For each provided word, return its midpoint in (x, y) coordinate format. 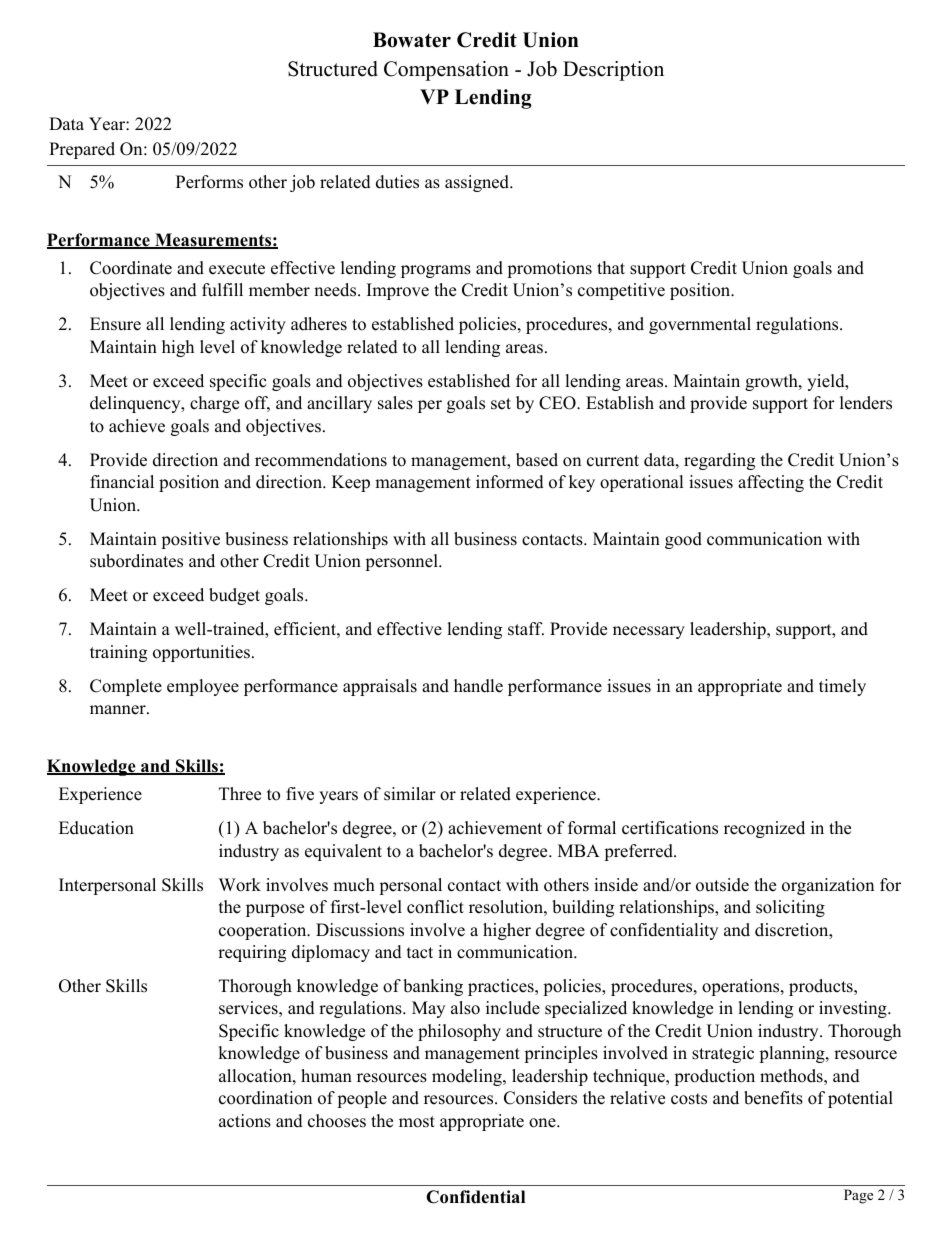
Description (613, 71)
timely (842, 687)
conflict (435, 907)
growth (772, 382)
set (501, 404)
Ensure (115, 324)
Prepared (82, 150)
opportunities (203, 653)
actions (245, 1121)
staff (526, 629)
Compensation (446, 71)
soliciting (790, 908)
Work (240, 885)
